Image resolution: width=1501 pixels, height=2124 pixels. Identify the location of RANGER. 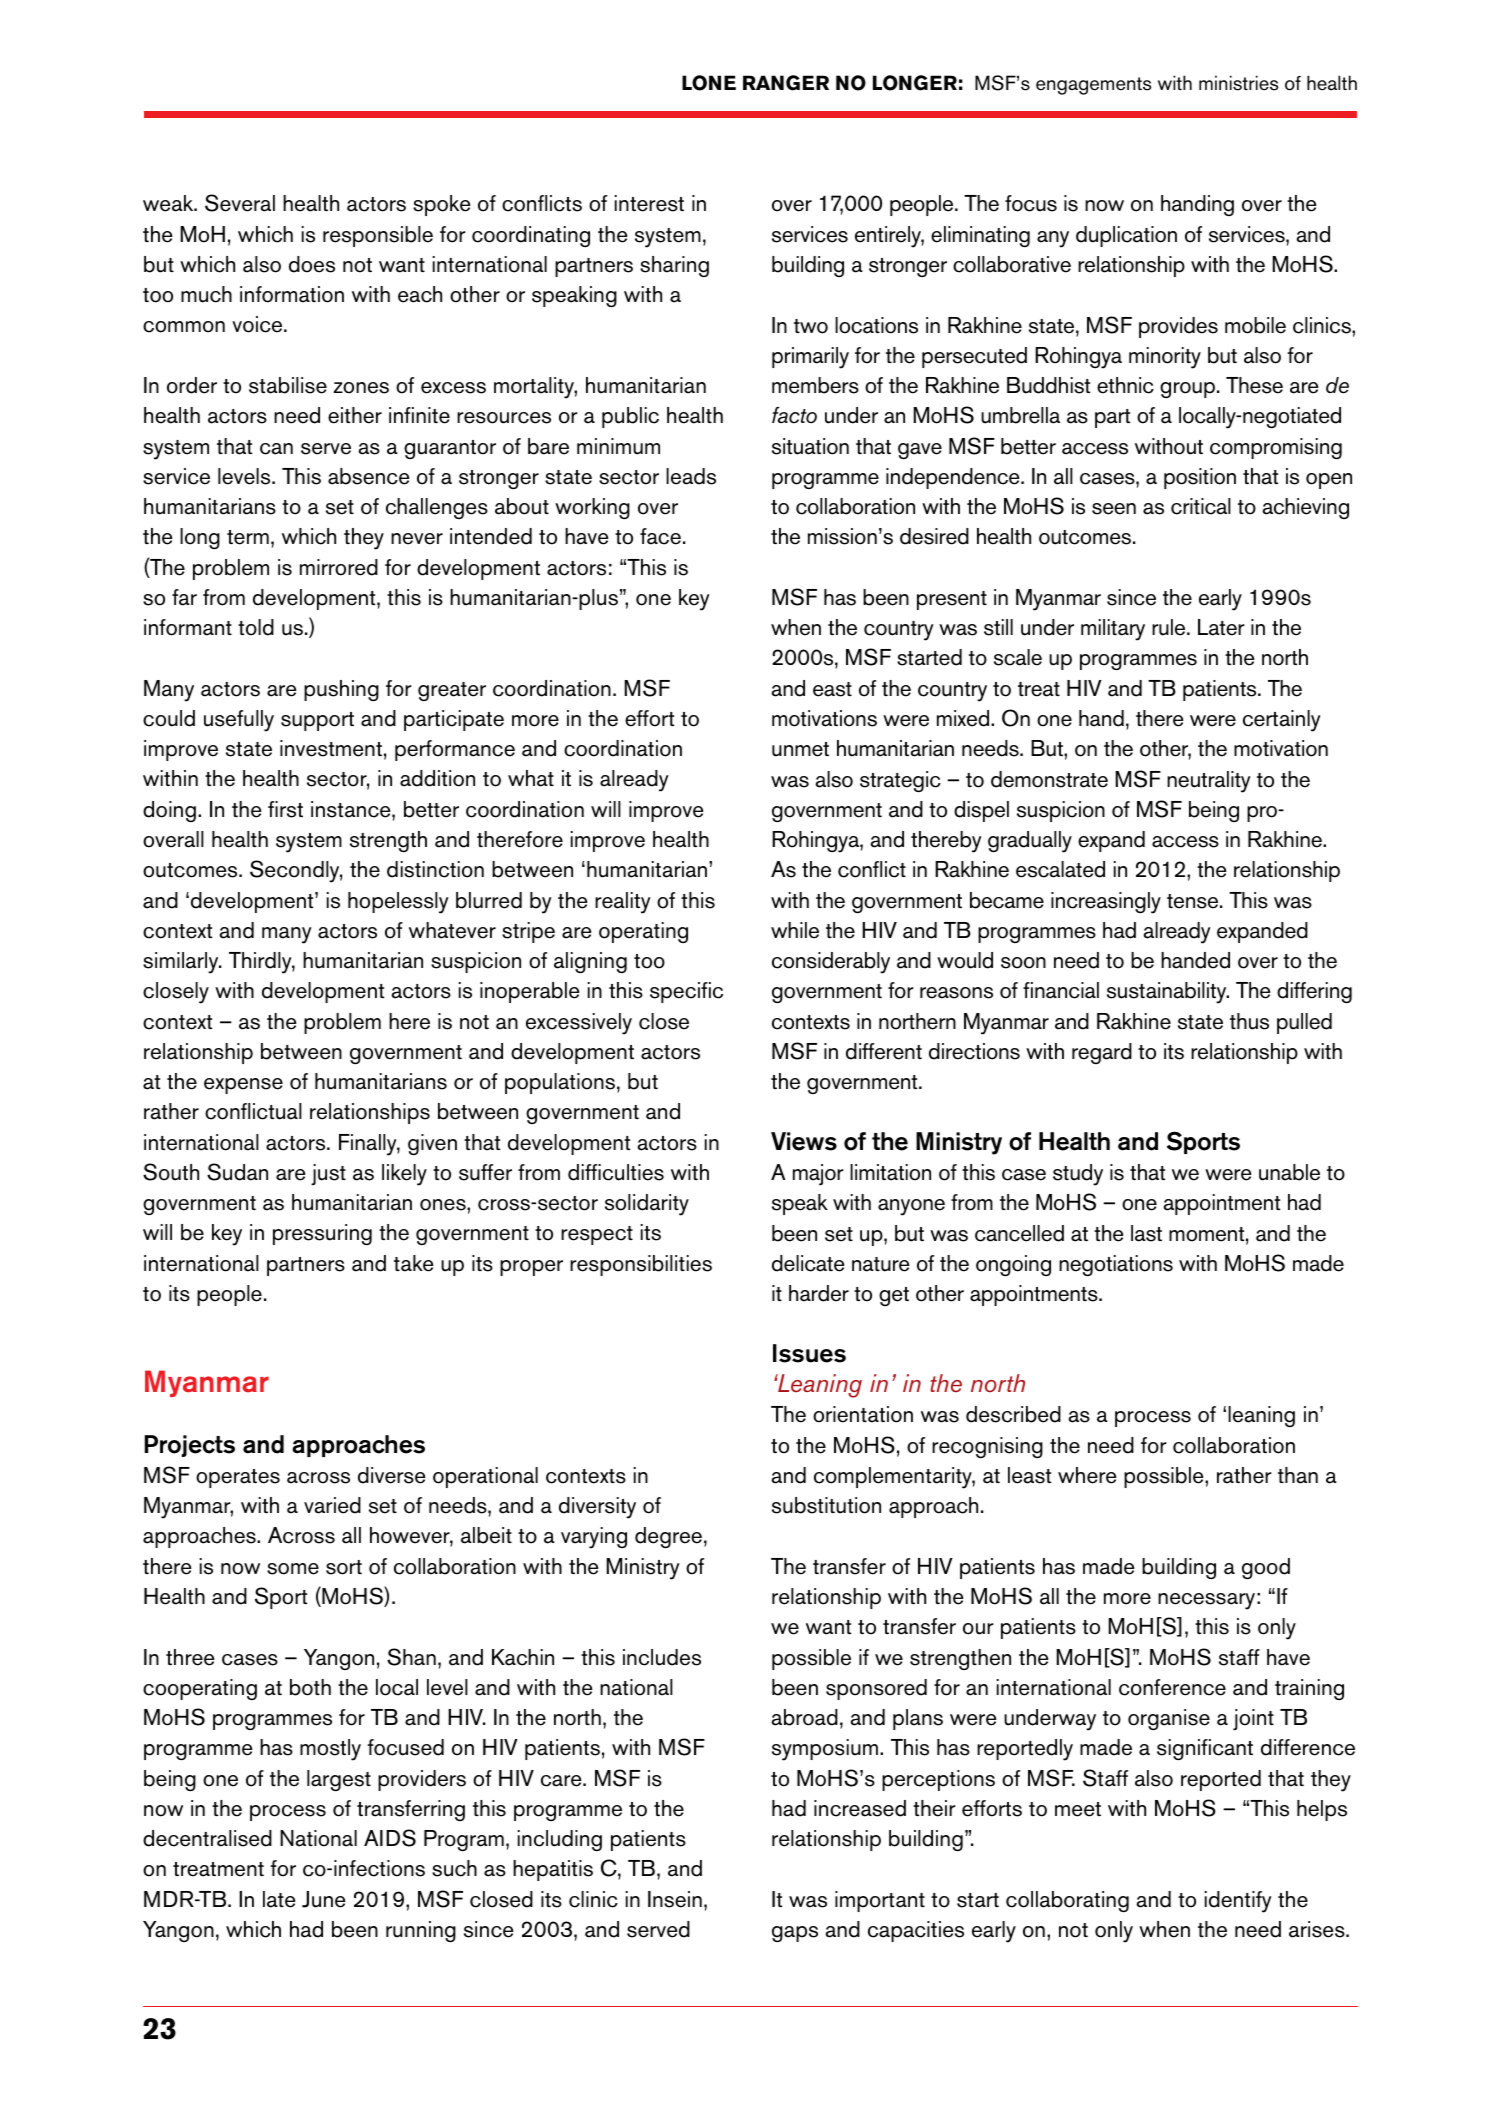
(786, 83).
